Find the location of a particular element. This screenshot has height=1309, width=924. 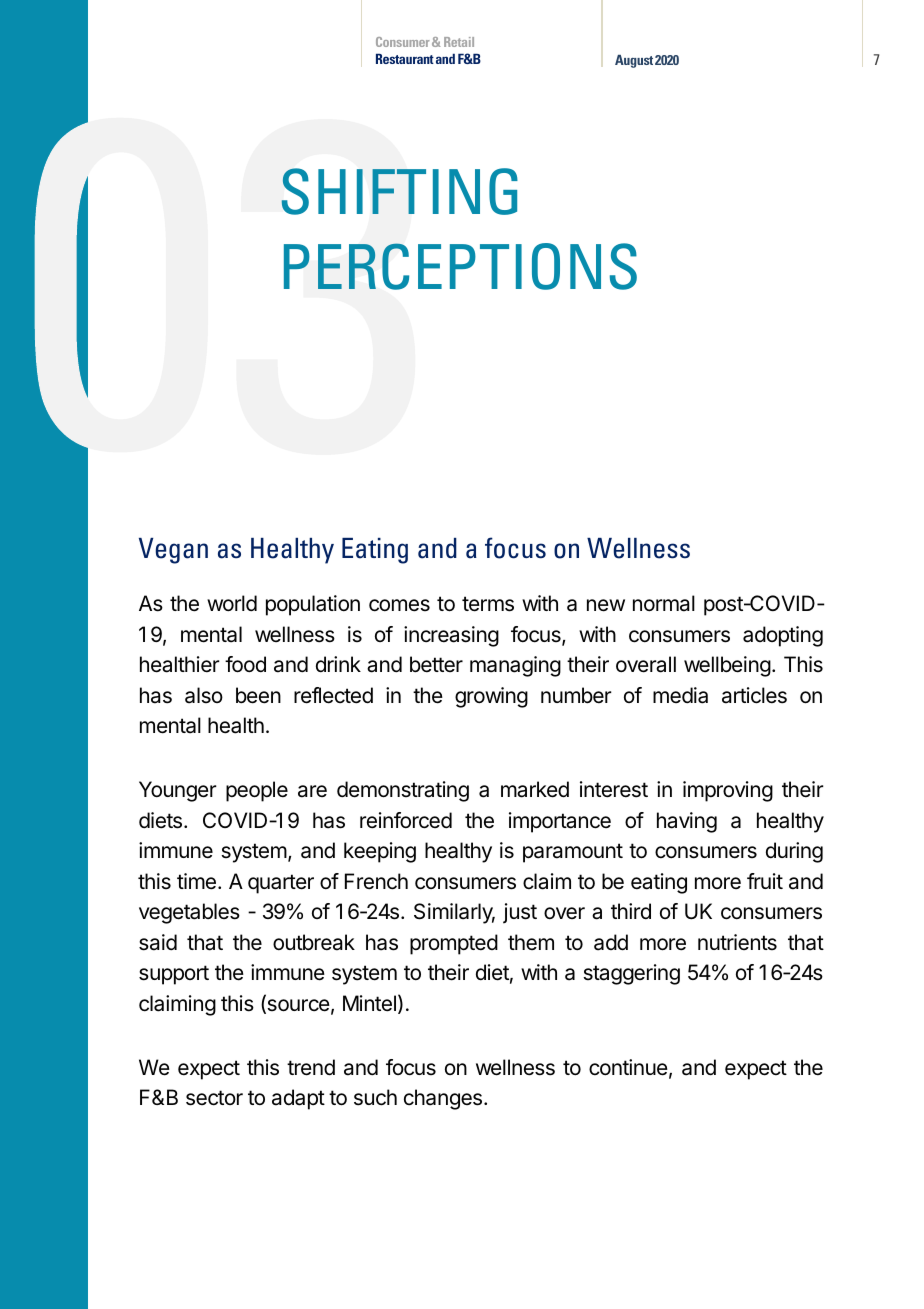

terms is located at coordinates (488, 604).
